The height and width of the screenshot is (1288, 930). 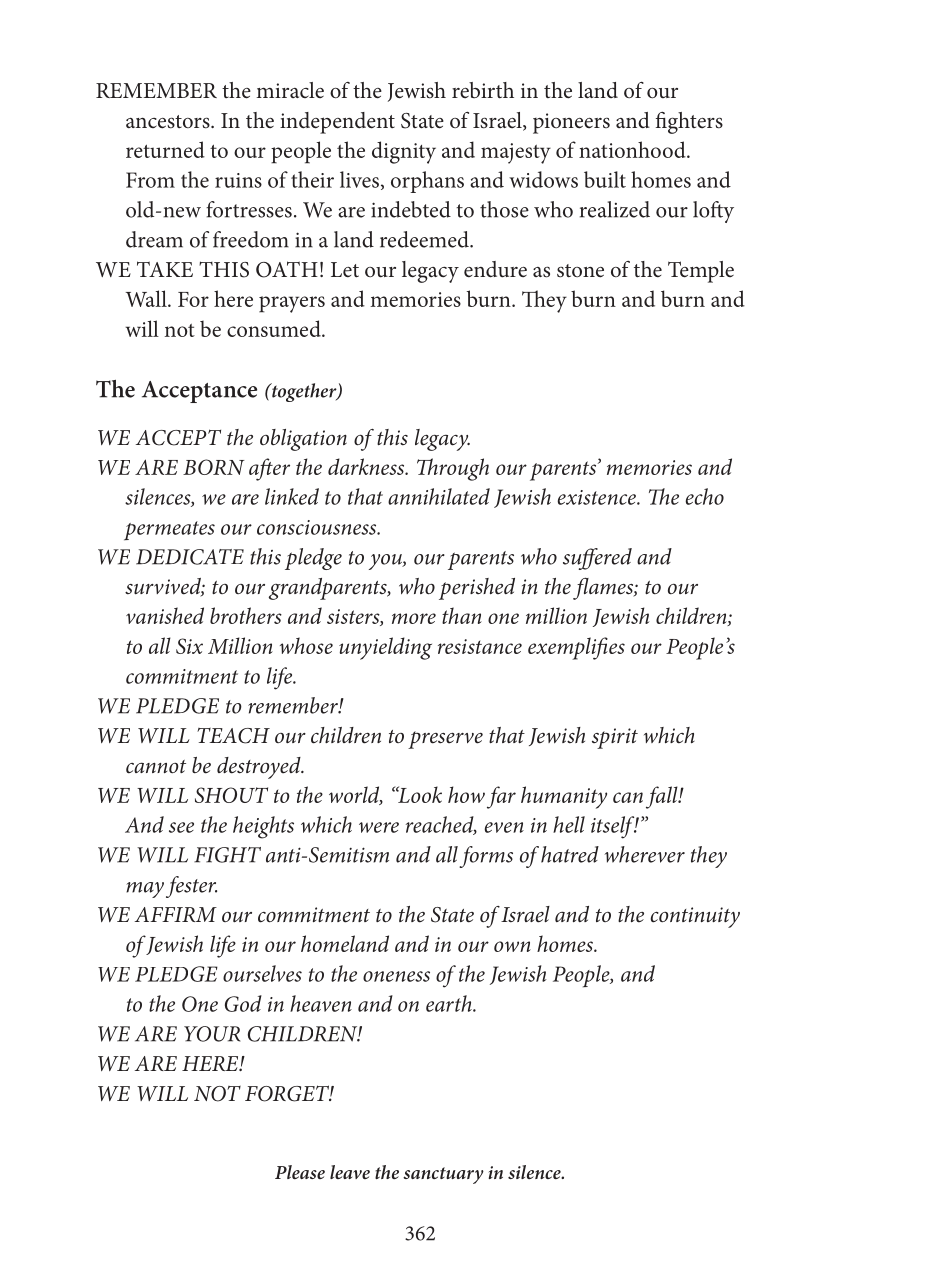 I want to click on existence, so click(x=598, y=497).
